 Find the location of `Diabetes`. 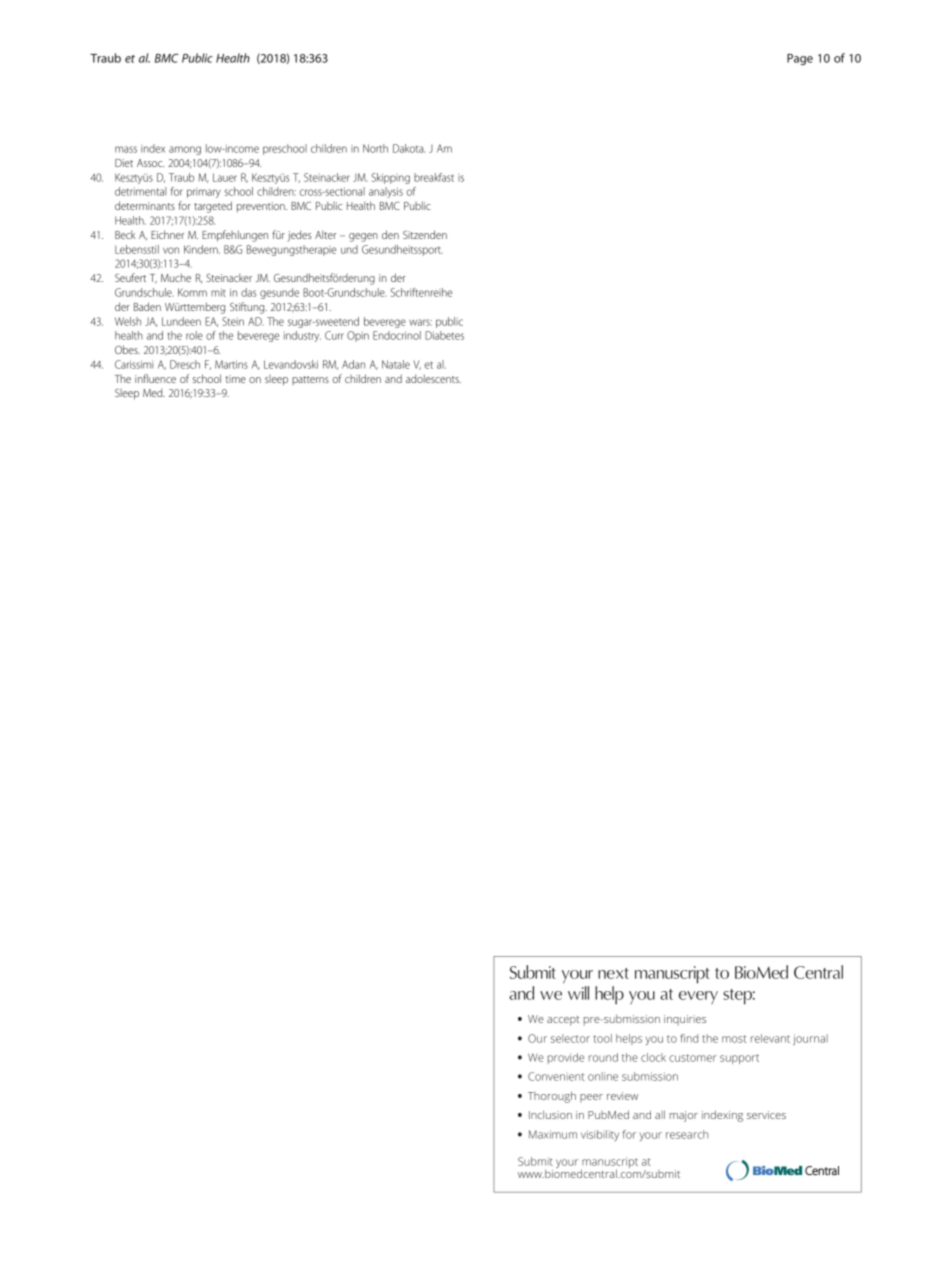

Diabetes is located at coordinates (444, 335).
